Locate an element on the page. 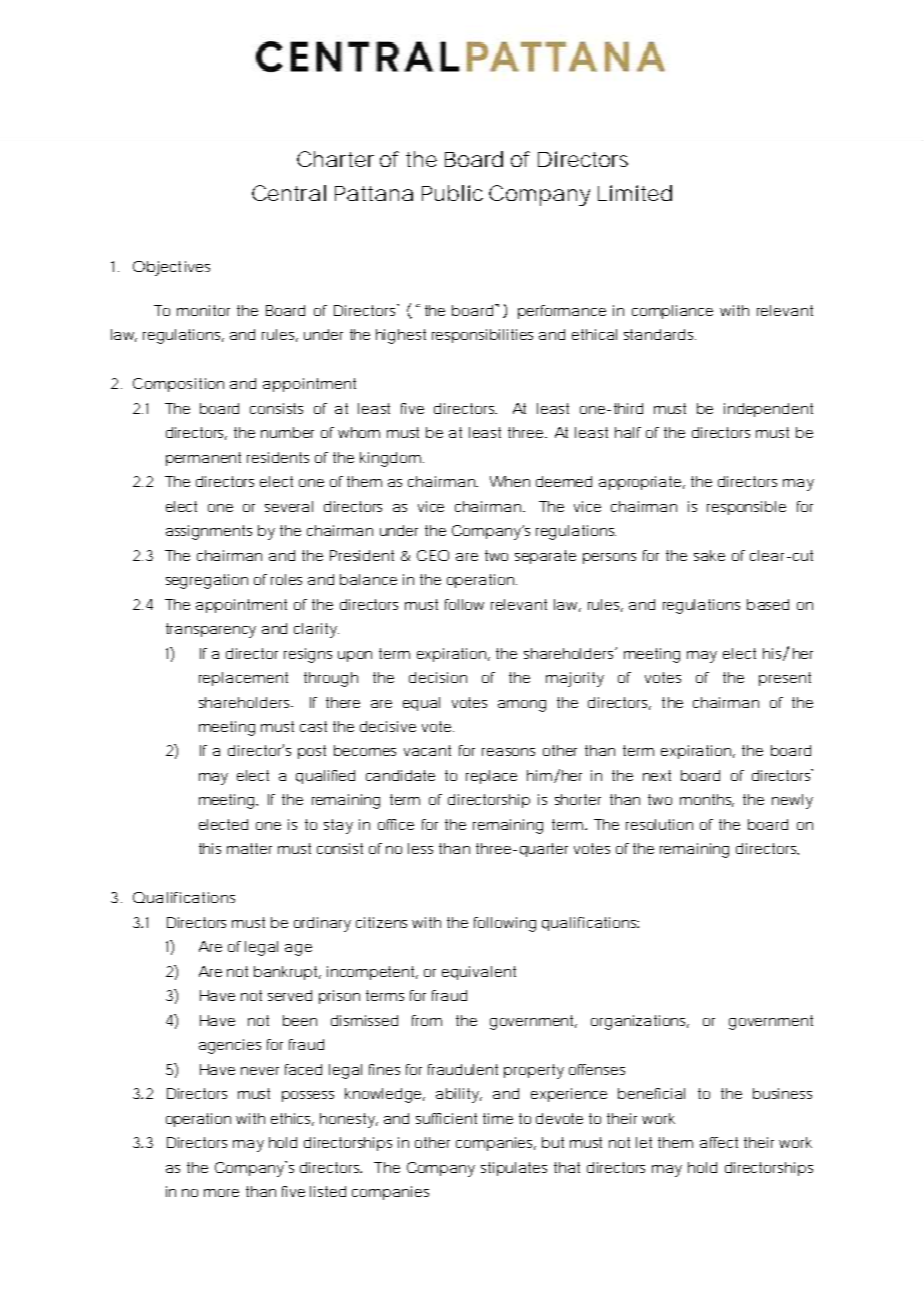  stipulates is located at coordinates (514, 1169).
